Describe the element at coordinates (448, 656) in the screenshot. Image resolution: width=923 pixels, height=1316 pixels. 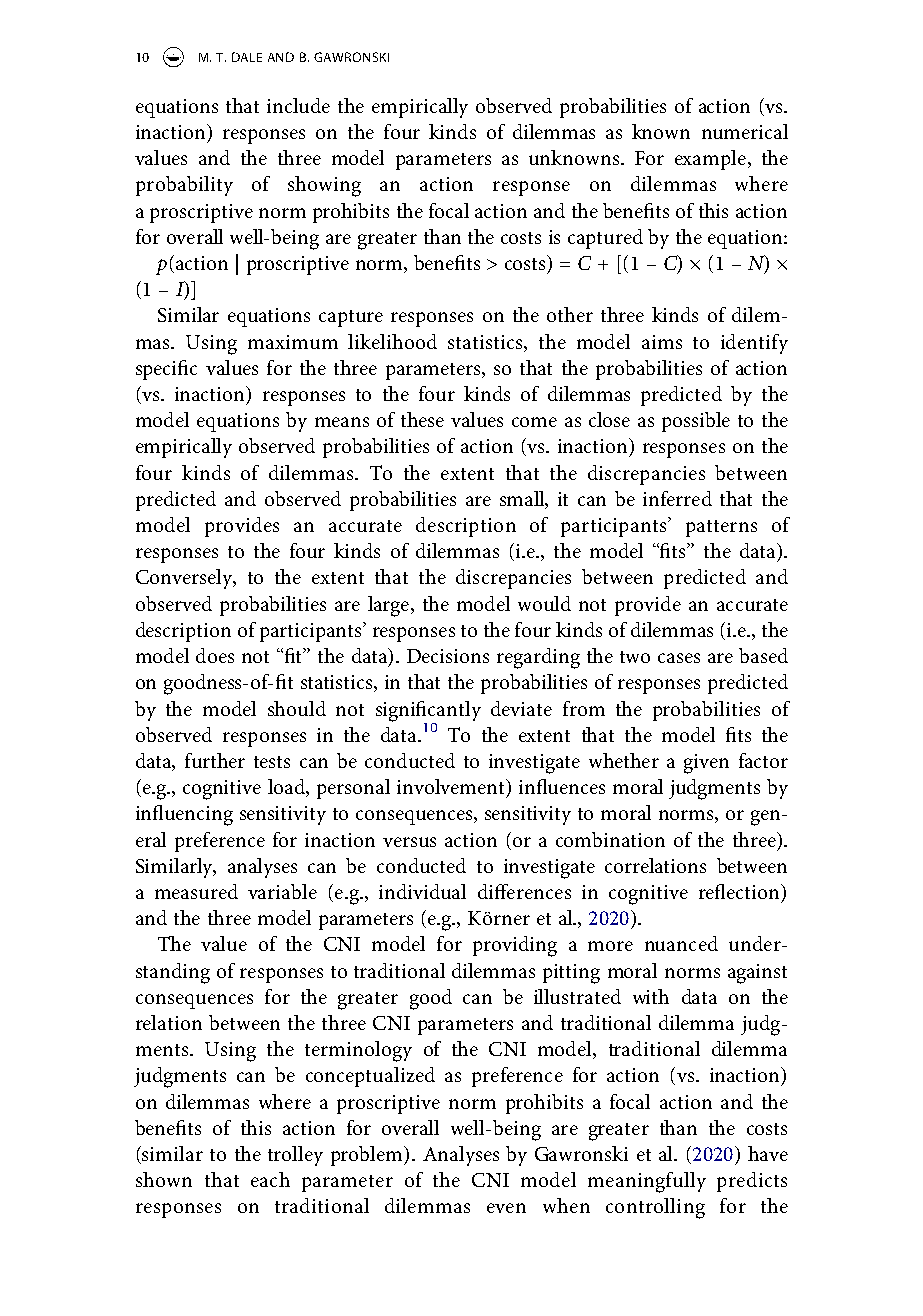
I see `Decisions` at that location.
